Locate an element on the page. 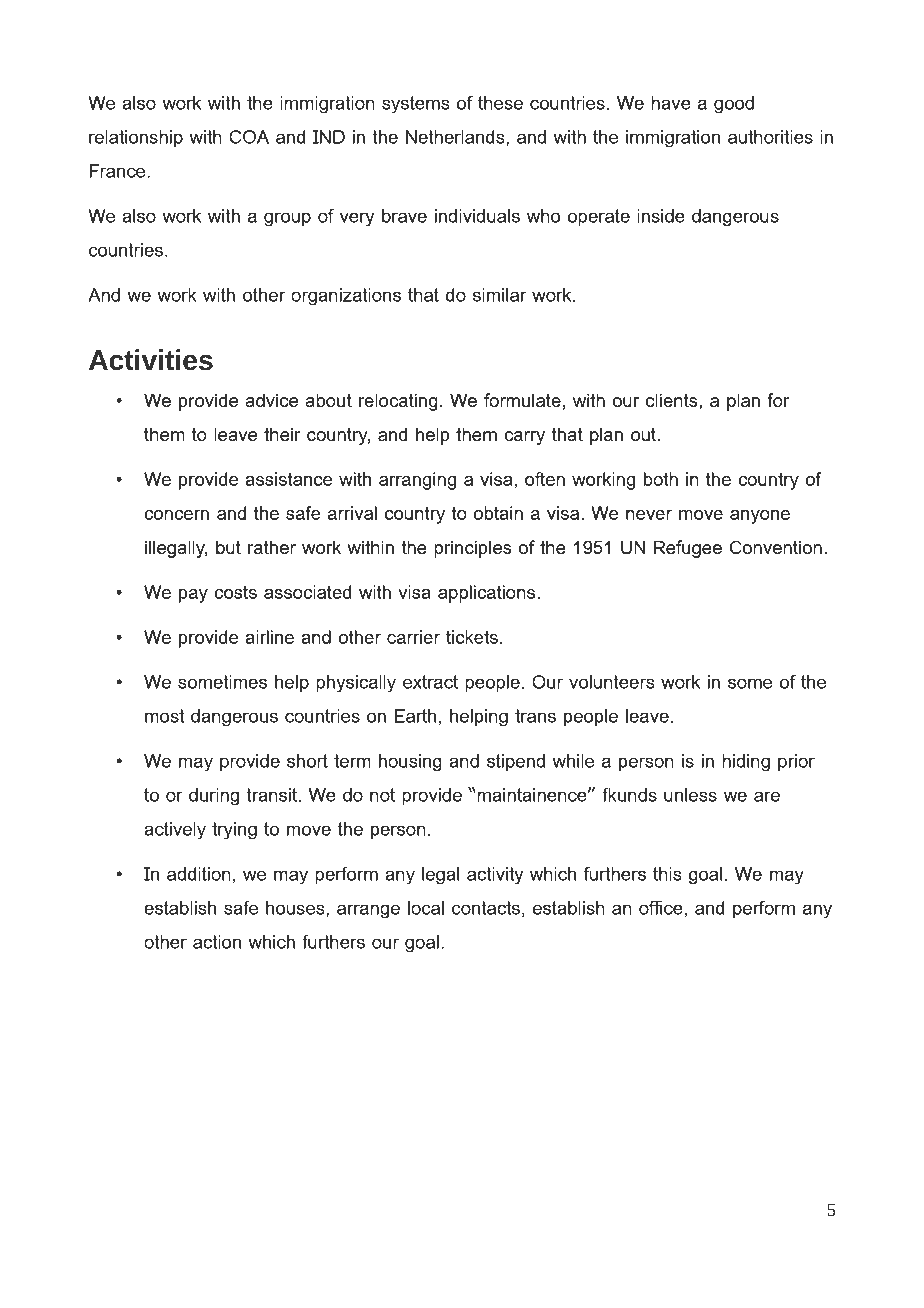 The image size is (924, 1308). action is located at coordinates (217, 942).
